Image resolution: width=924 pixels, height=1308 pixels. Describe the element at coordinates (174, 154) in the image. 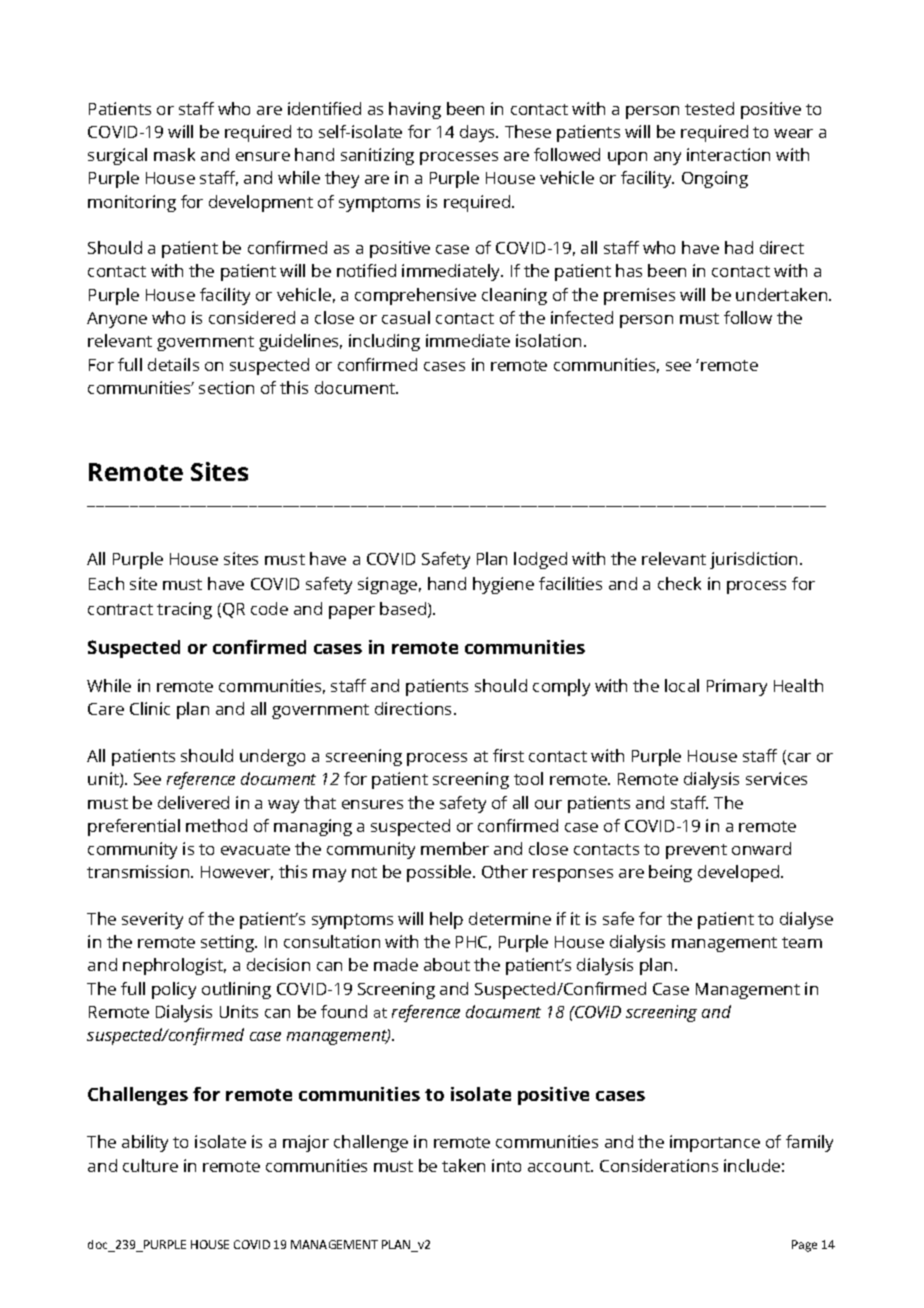

I see `mask` at that location.
